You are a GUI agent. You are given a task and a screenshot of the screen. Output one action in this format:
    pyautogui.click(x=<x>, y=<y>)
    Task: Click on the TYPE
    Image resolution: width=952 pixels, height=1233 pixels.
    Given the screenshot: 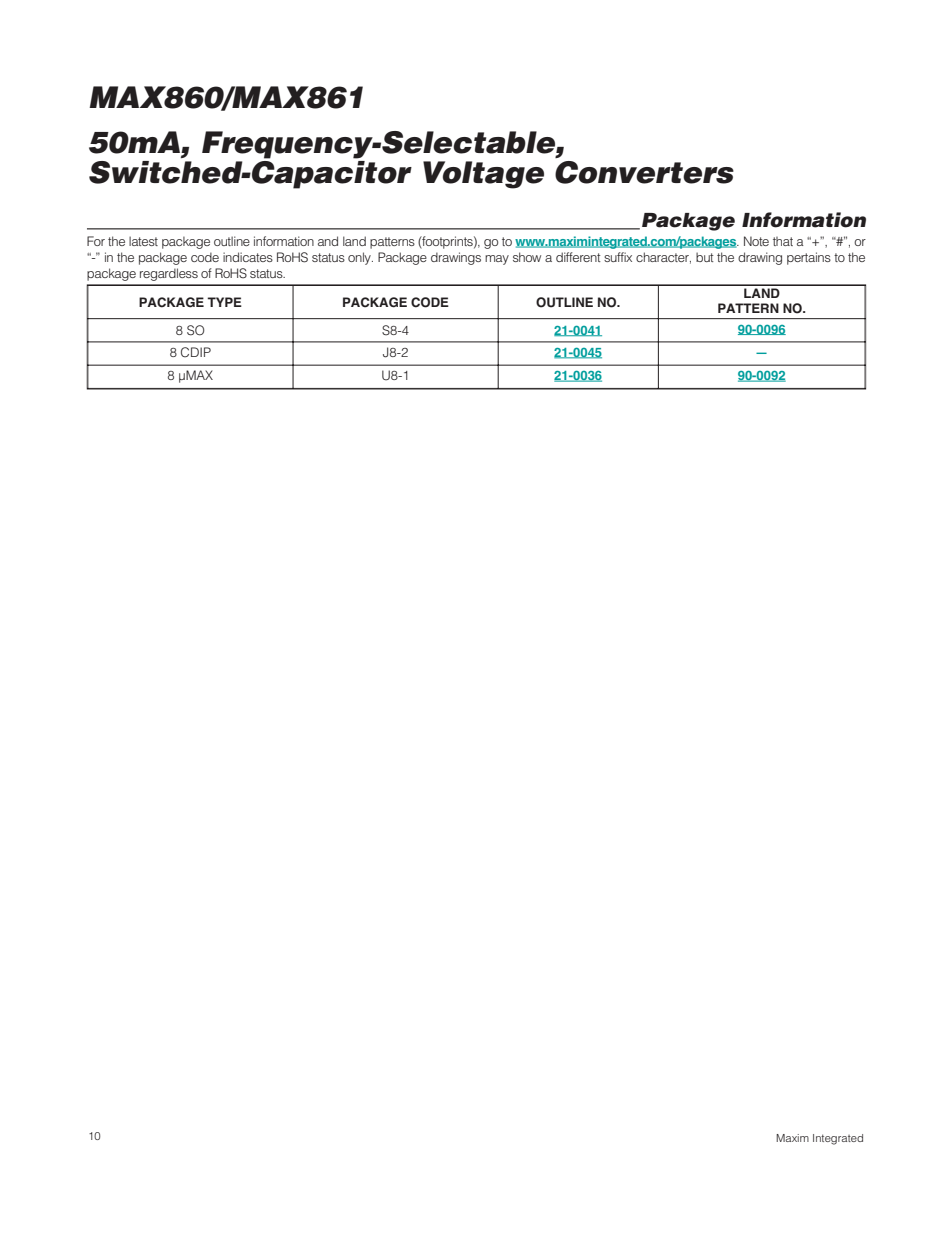 What is the action you would take?
    pyautogui.click(x=224, y=302)
